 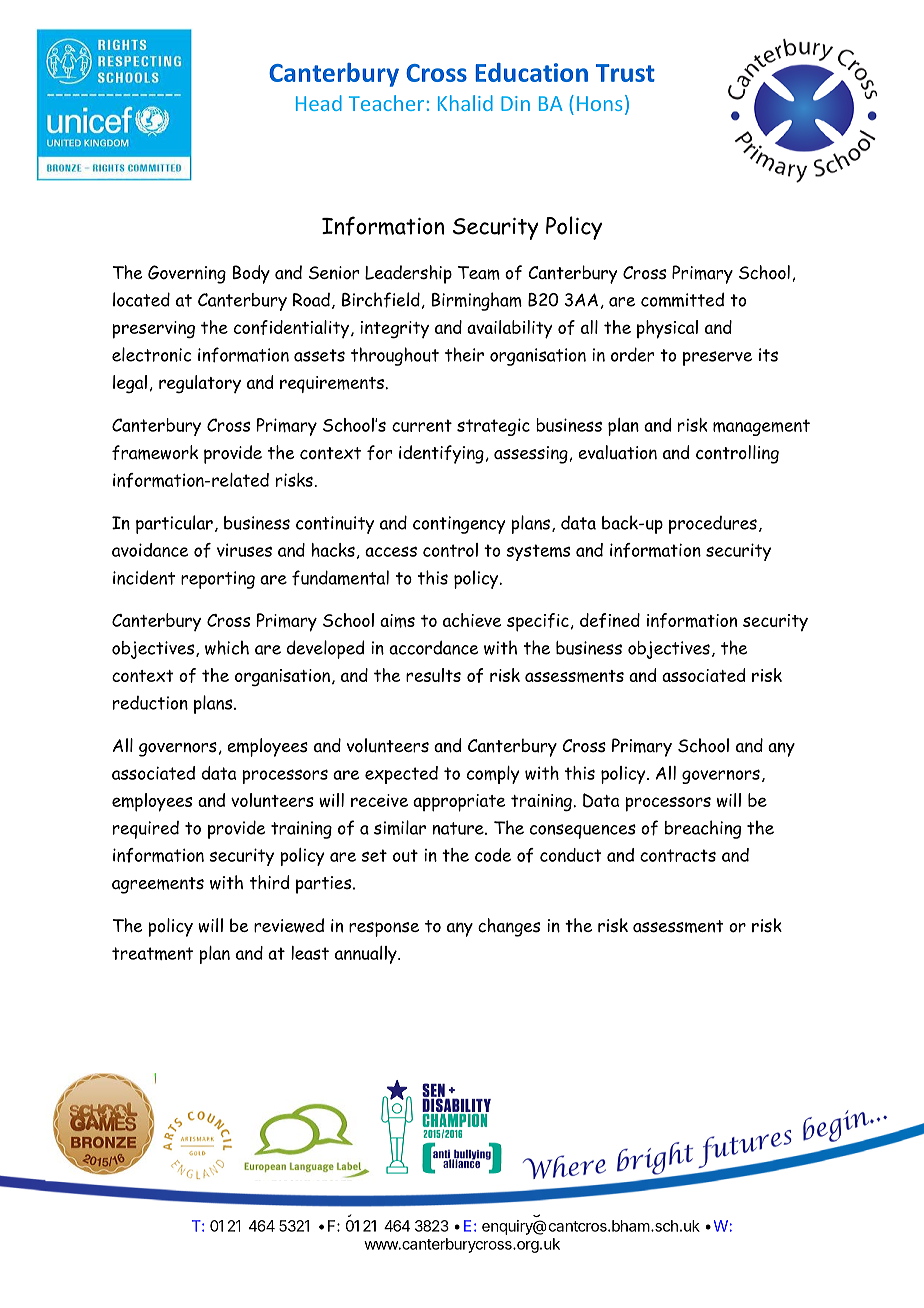 What do you see at coordinates (319, 103) in the screenshot?
I see `Head` at bounding box center [319, 103].
